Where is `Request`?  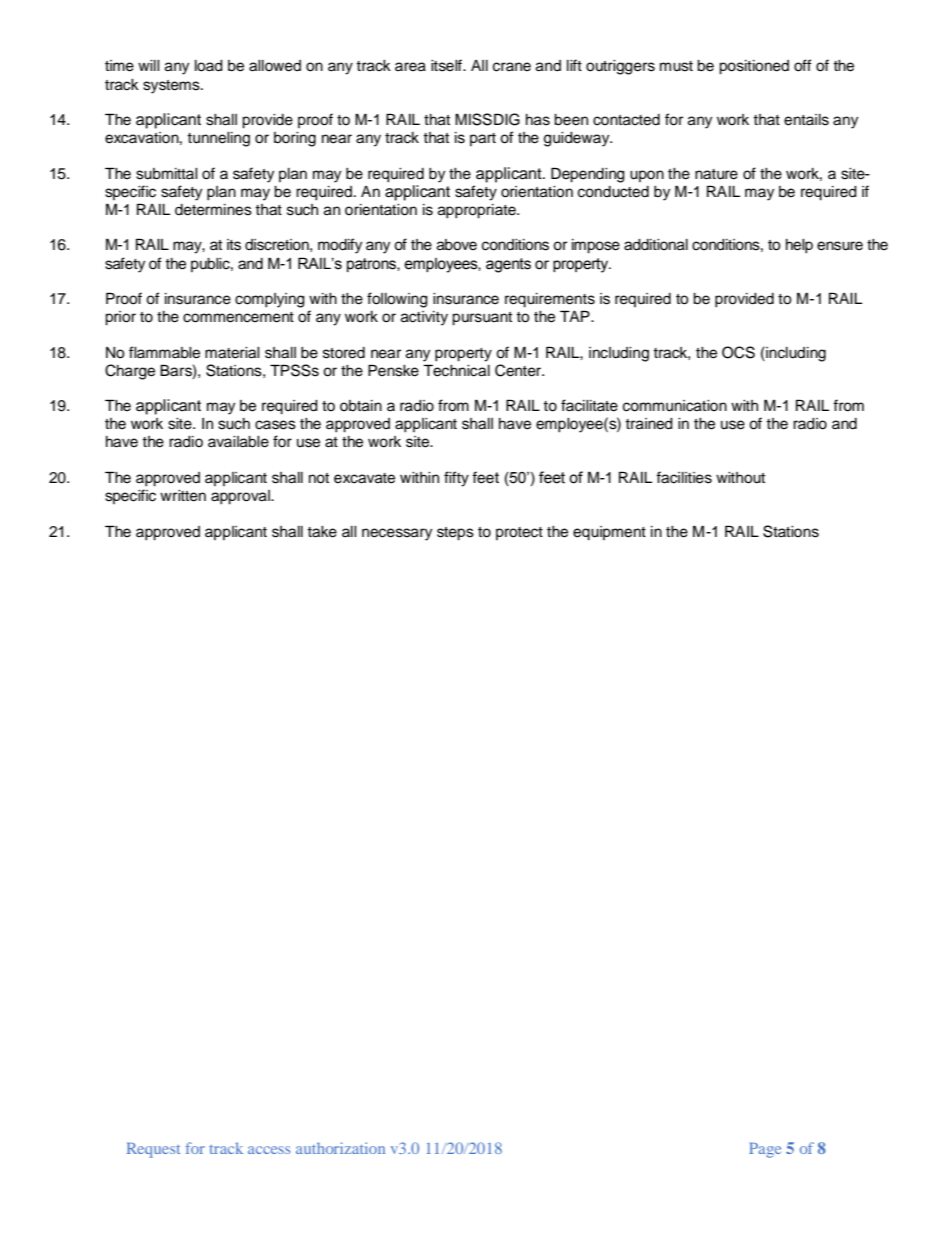
Request is located at coordinates (153, 1150).
